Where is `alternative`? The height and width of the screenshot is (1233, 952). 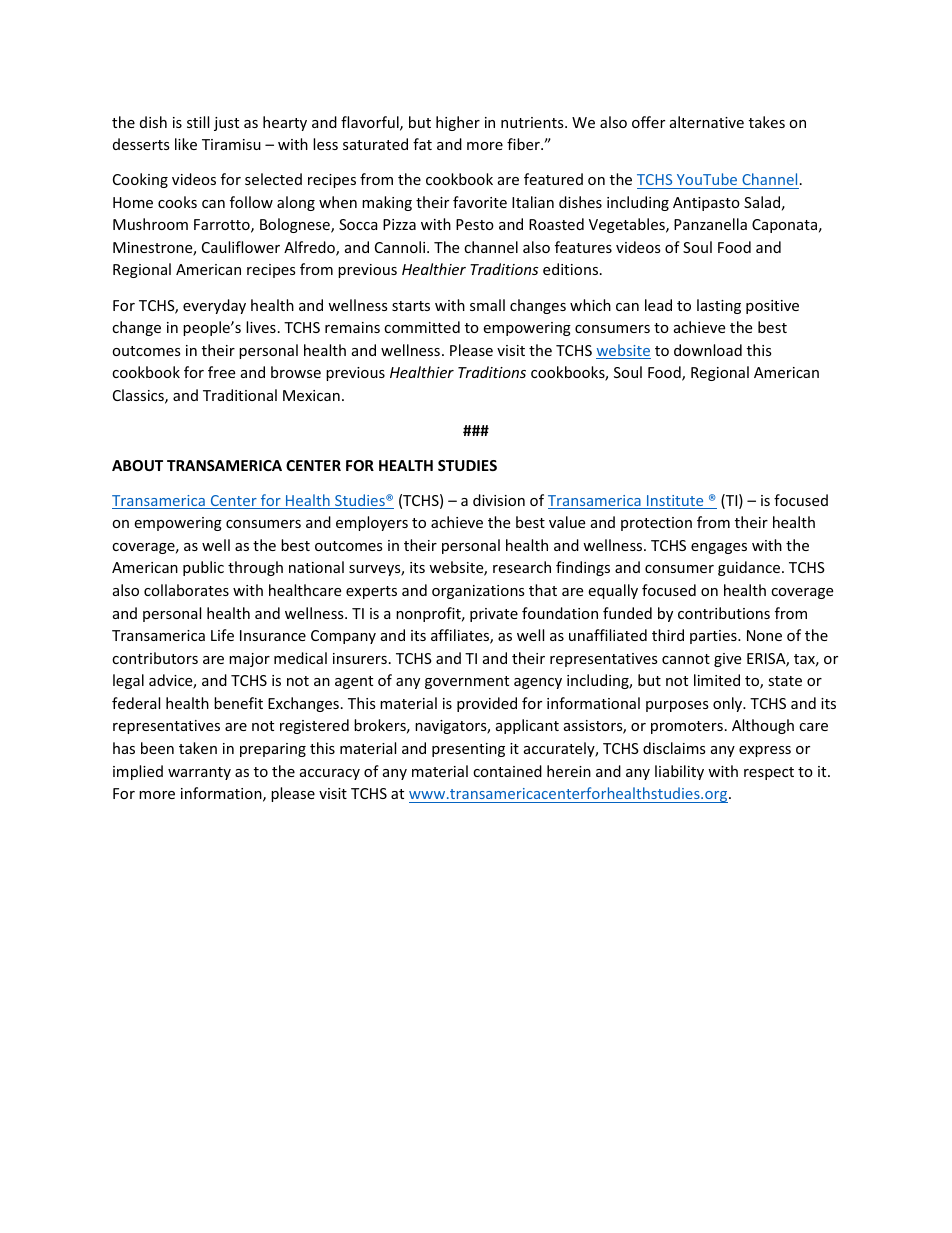 alternative is located at coordinates (707, 122).
